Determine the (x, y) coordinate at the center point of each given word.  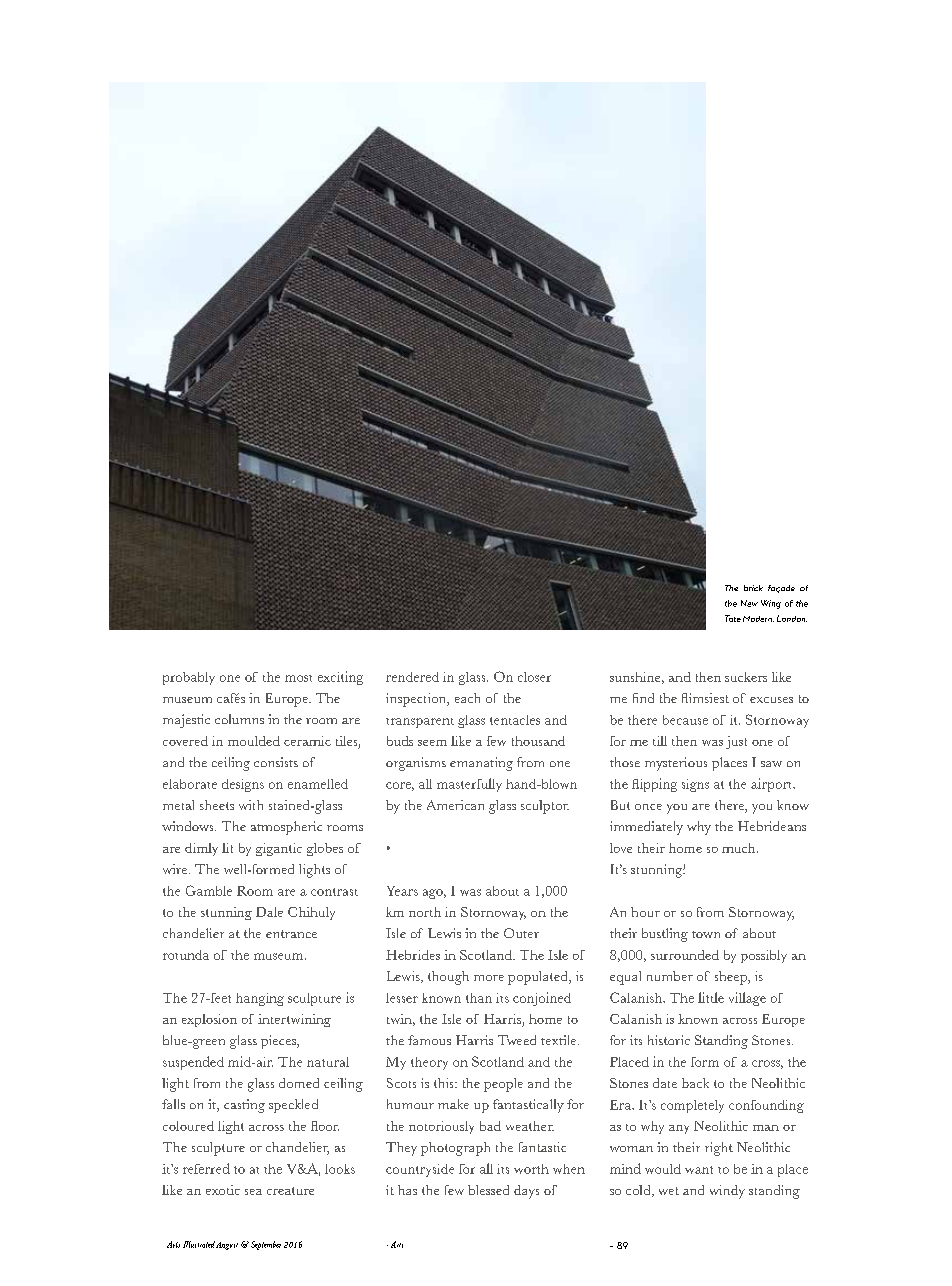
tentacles (515, 720)
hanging (260, 999)
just (736, 742)
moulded (254, 741)
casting (244, 1106)
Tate (733, 618)
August (227, 1246)
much (740, 848)
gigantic (279, 849)
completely (692, 1106)
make (453, 1104)
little (711, 997)
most (298, 678)
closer (534, 677)
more (489, 978)
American (455, 805)
